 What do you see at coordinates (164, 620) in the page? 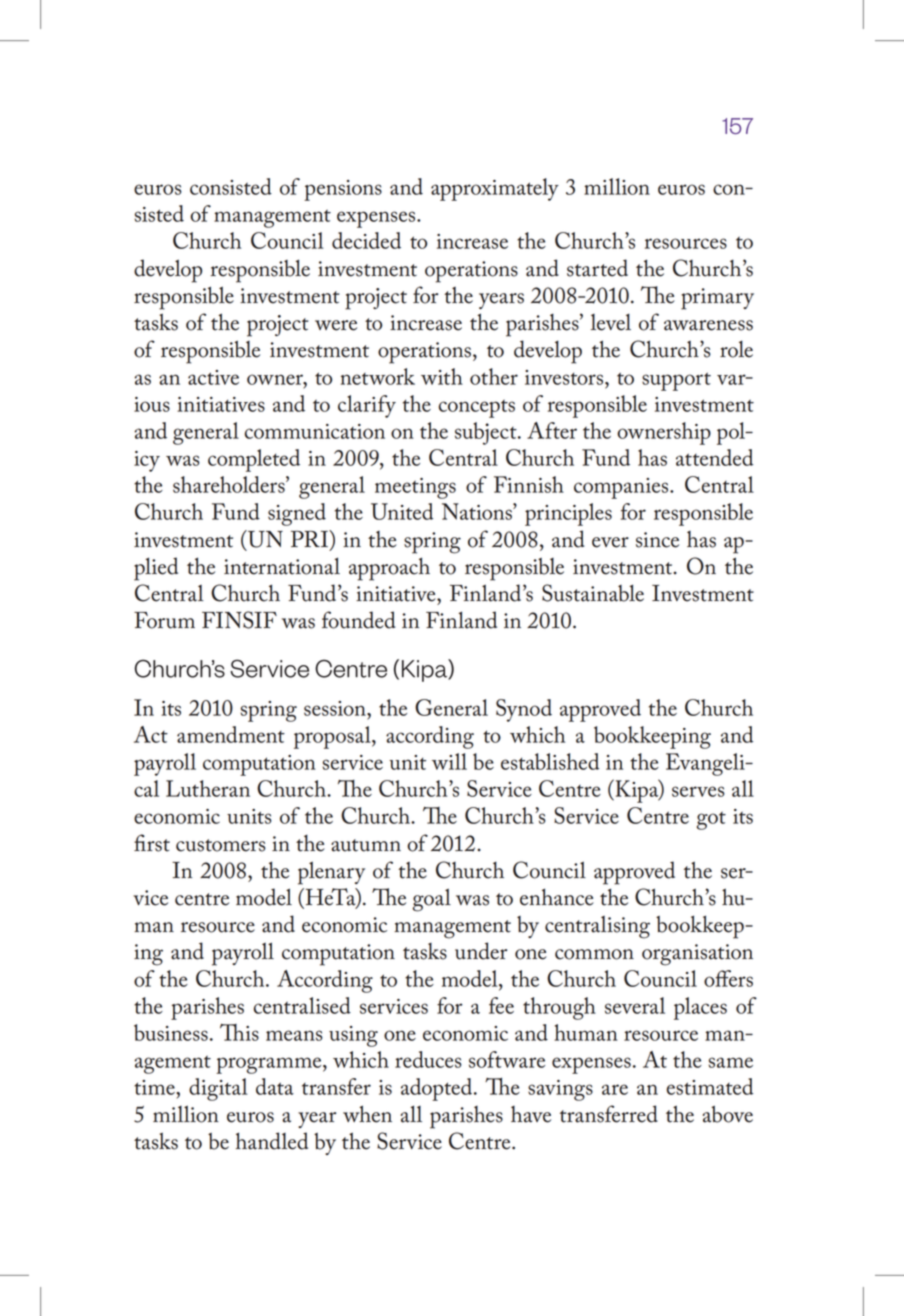
I see `Forum` at bounding box center [164, 620].
